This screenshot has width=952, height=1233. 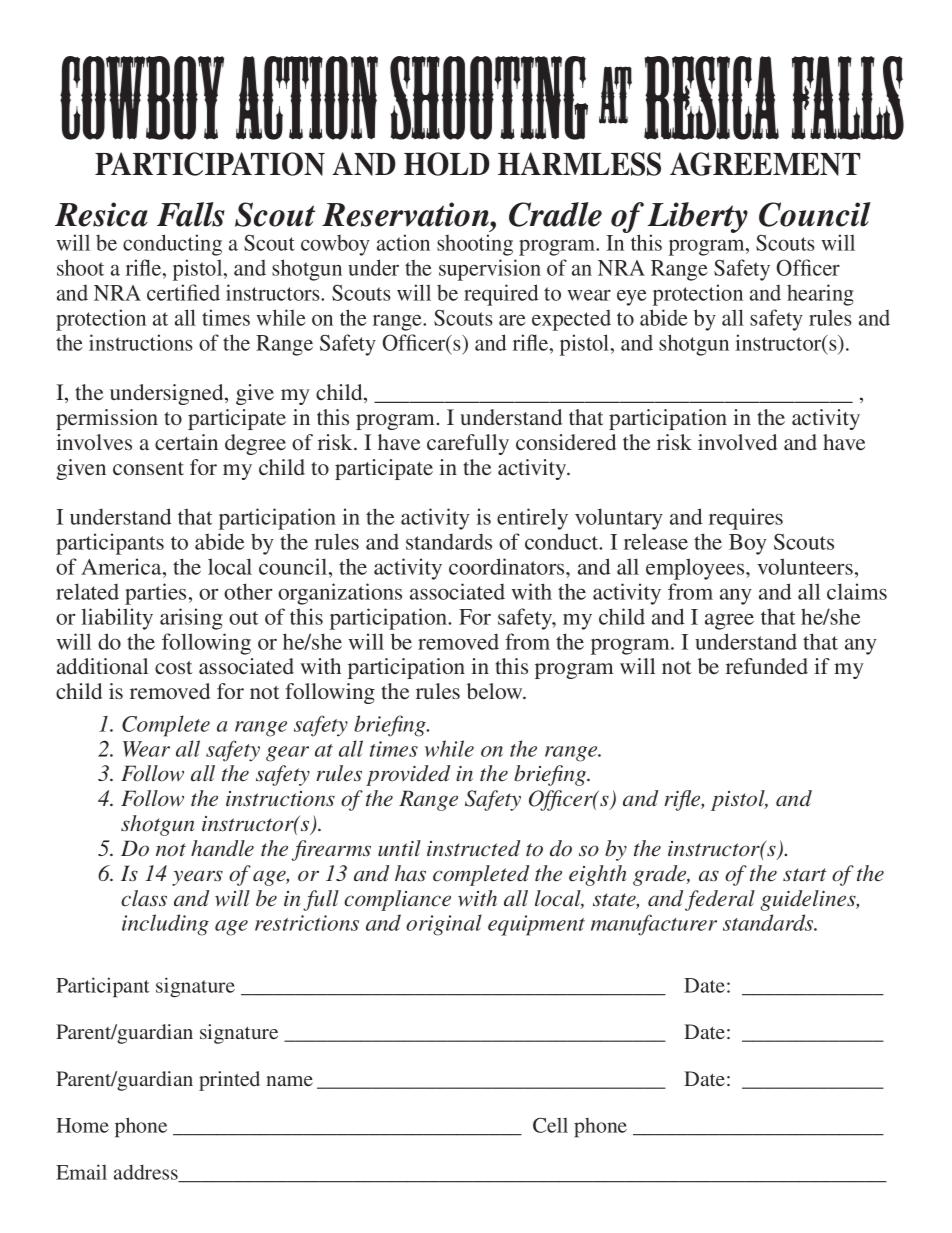 I want to click on gear, so click(x=287, y=754).
